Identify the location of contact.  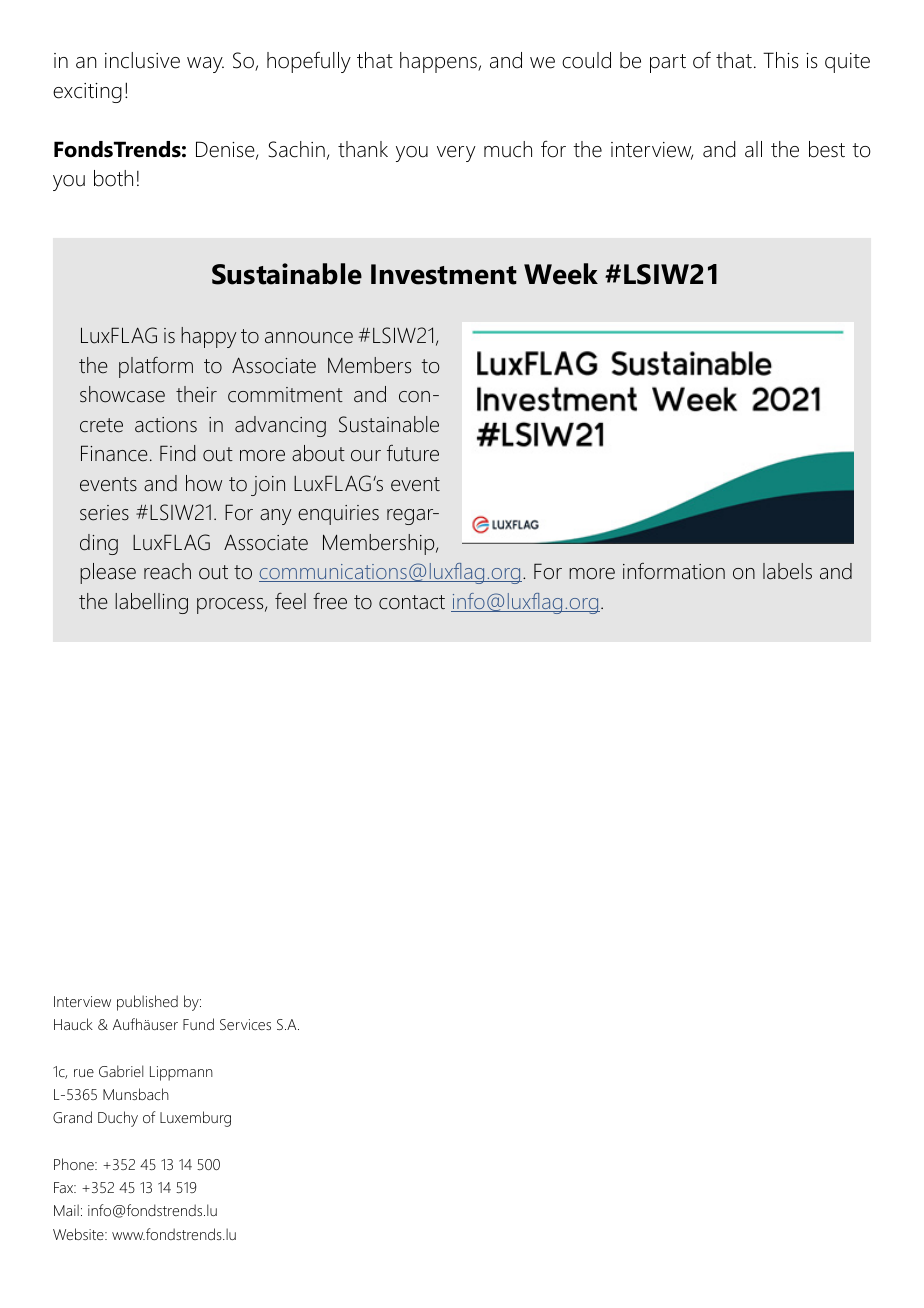
(412, 602).
